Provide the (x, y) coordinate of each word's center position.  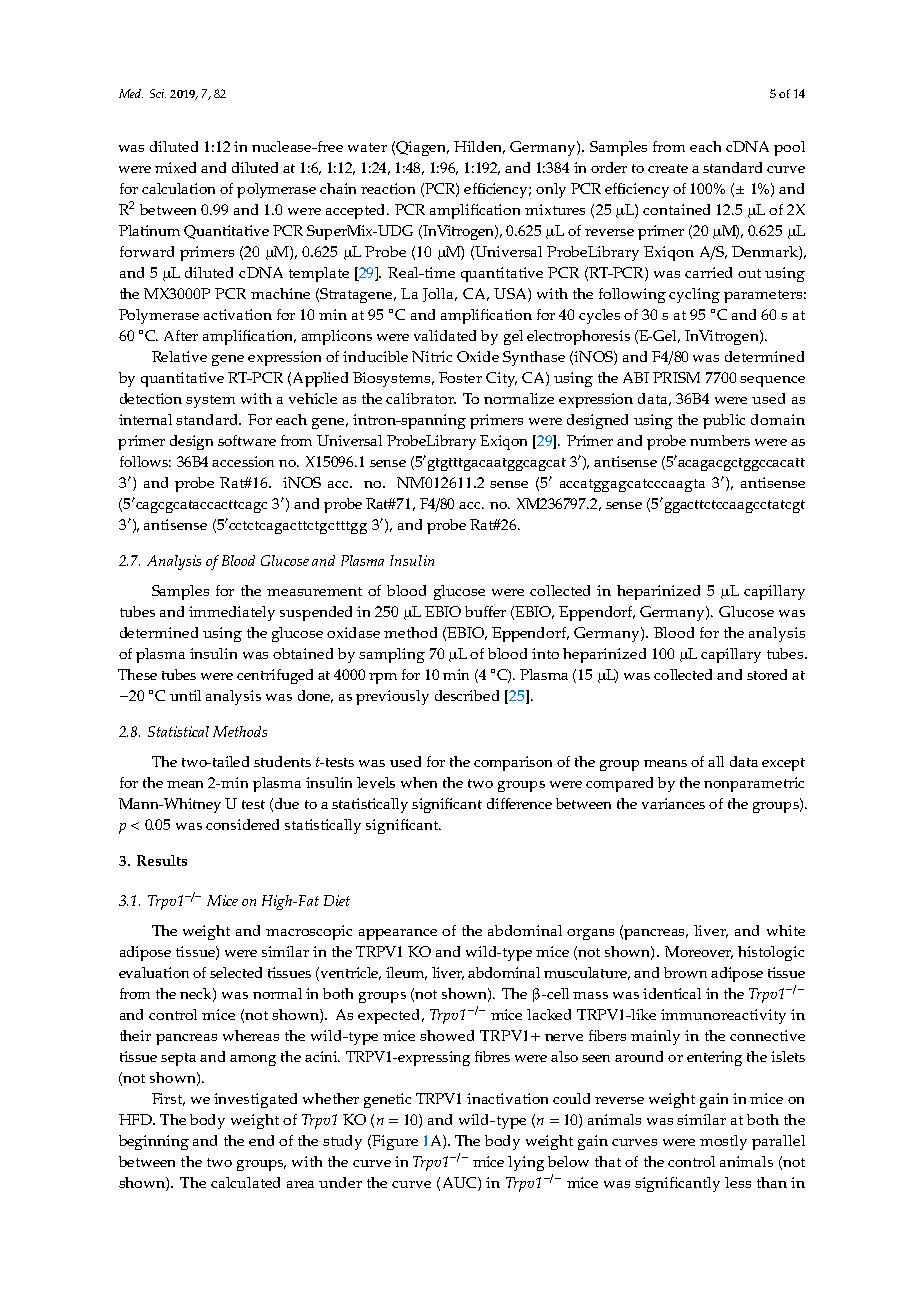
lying (526, 1163)
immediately (232, 613)
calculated (245, 1182)
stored (767, 674)
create (668, 168)
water (367, 147)
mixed (175, 167)
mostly (723, 1142)
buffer (485, 611)
